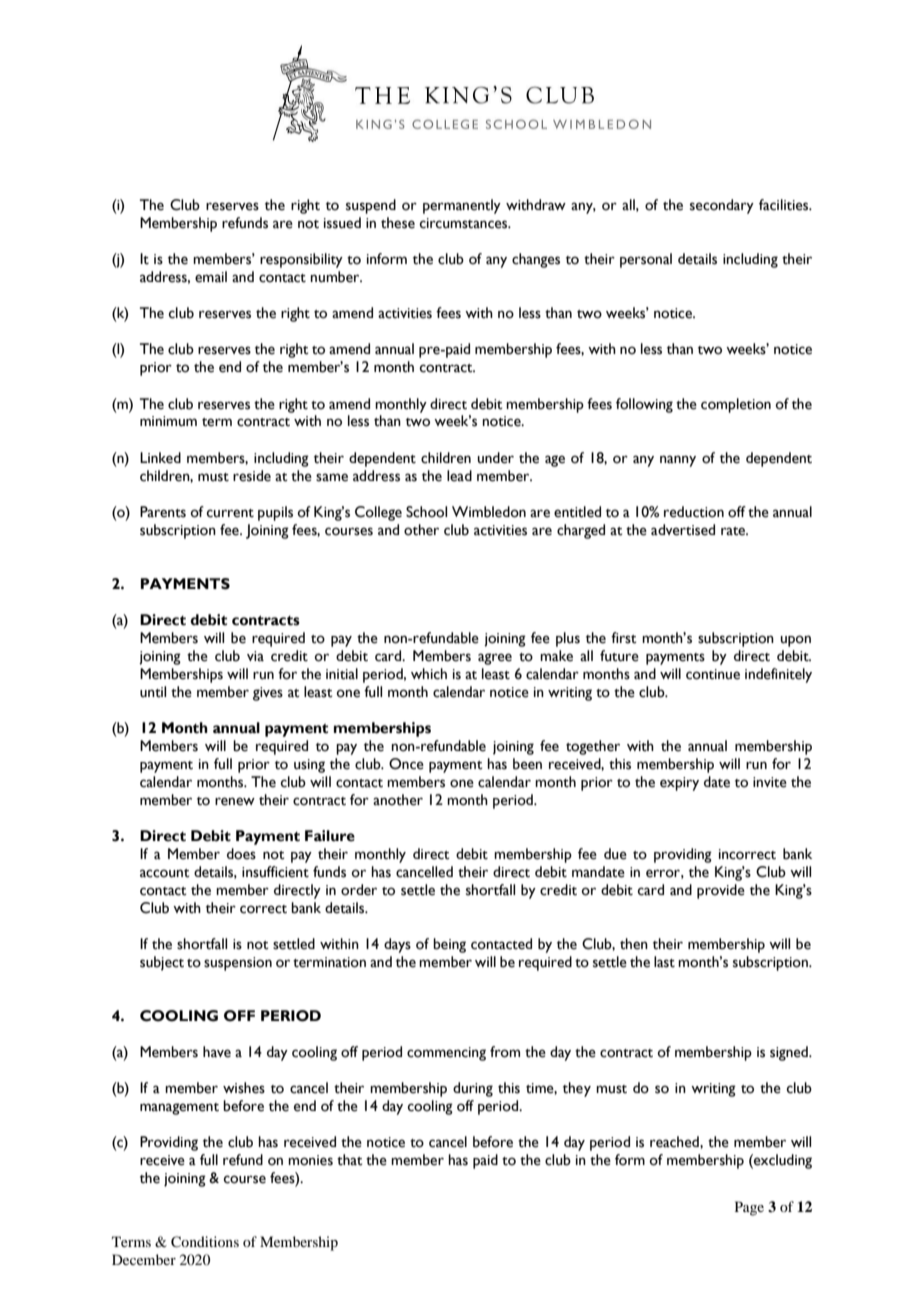 The image size is (924, 1308). I want to click on does, so click(241, 854).
